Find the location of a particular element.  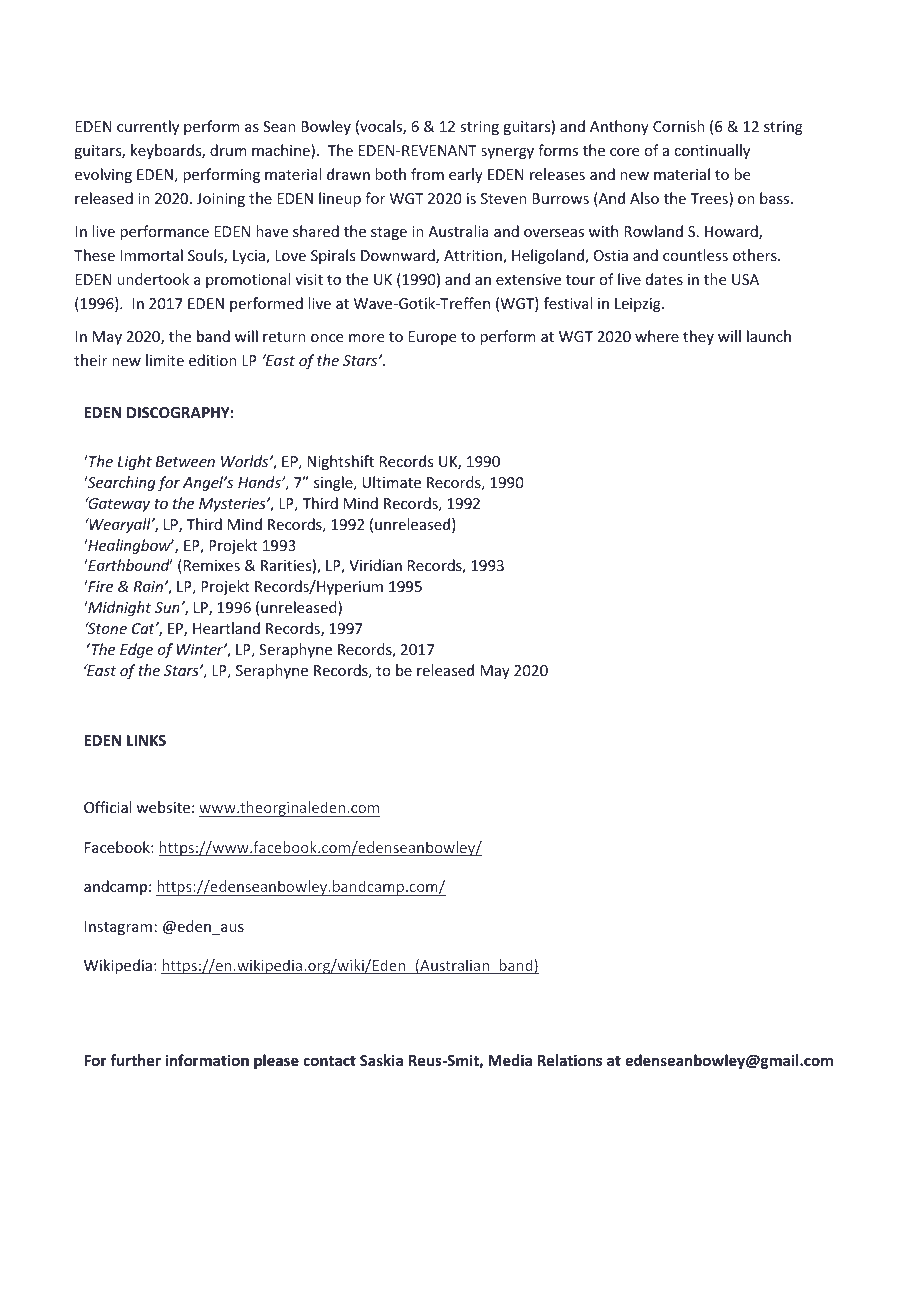

from is located at coordinates (427, 174).
